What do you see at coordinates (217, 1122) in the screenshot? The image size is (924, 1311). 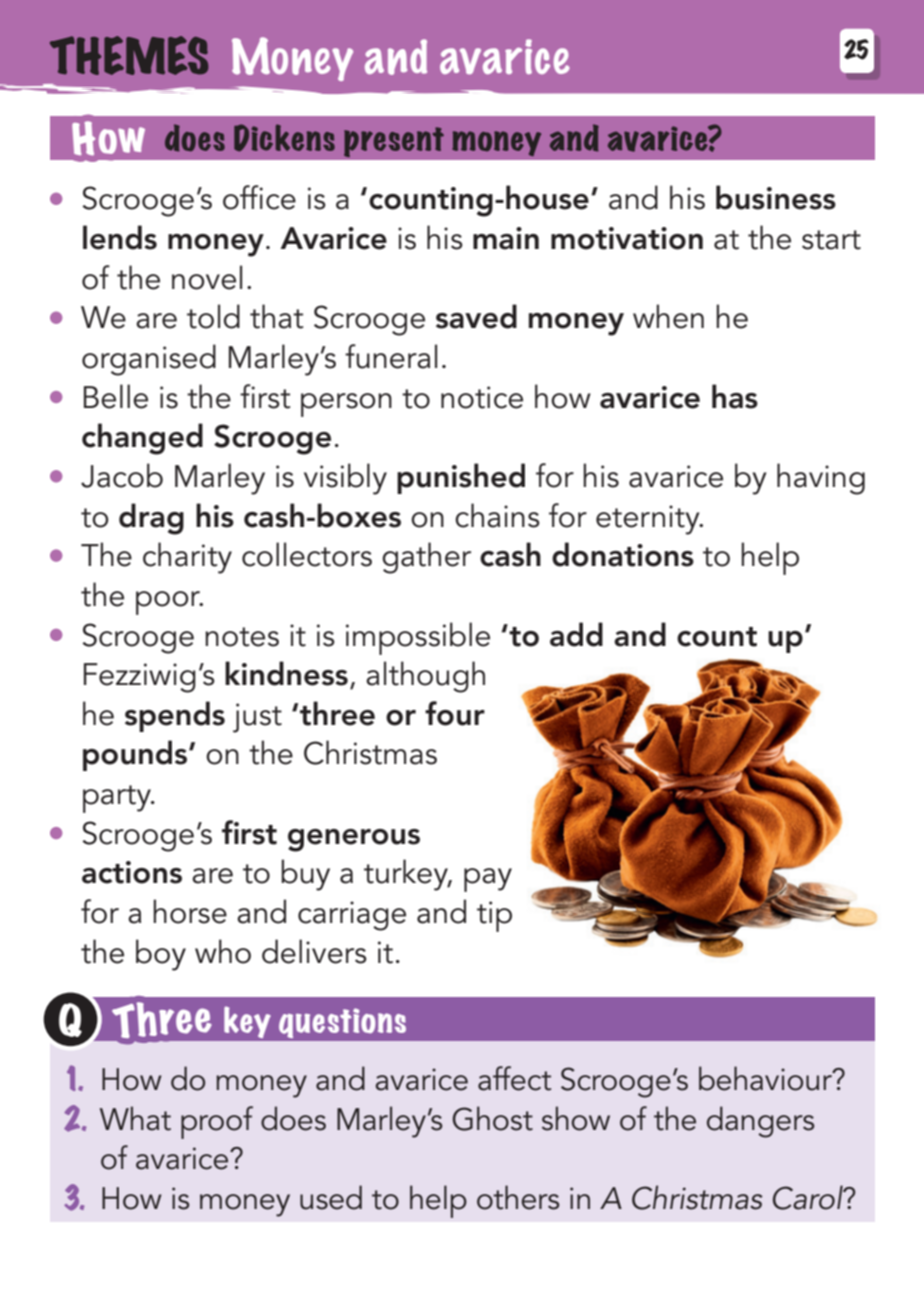 I see `proof` at bounding box center [217, 1122].
